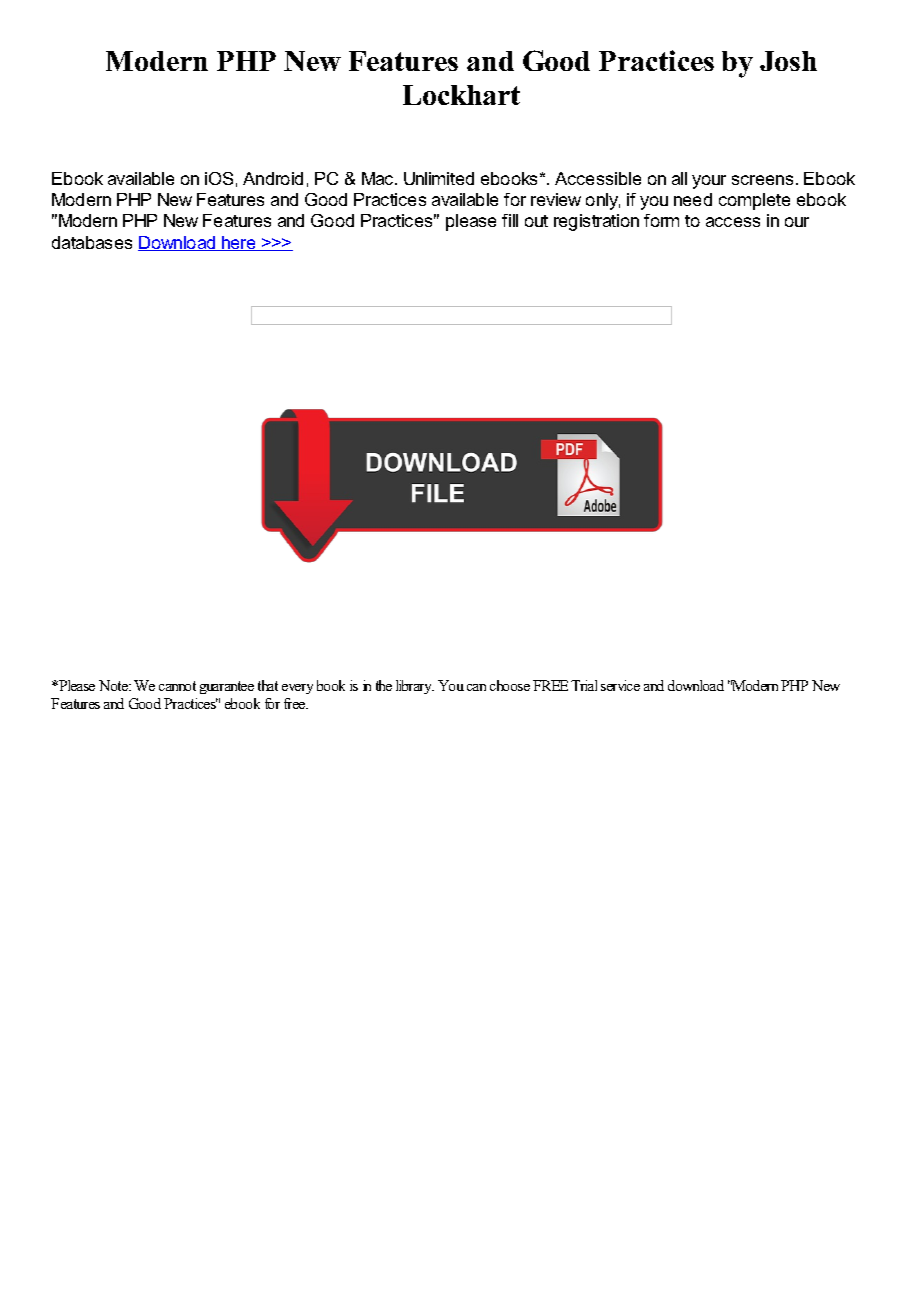 The width and height of the document is (924, 1308). Describe the element at coordinates (510, 685) in the document. I see `choose` at that location.
